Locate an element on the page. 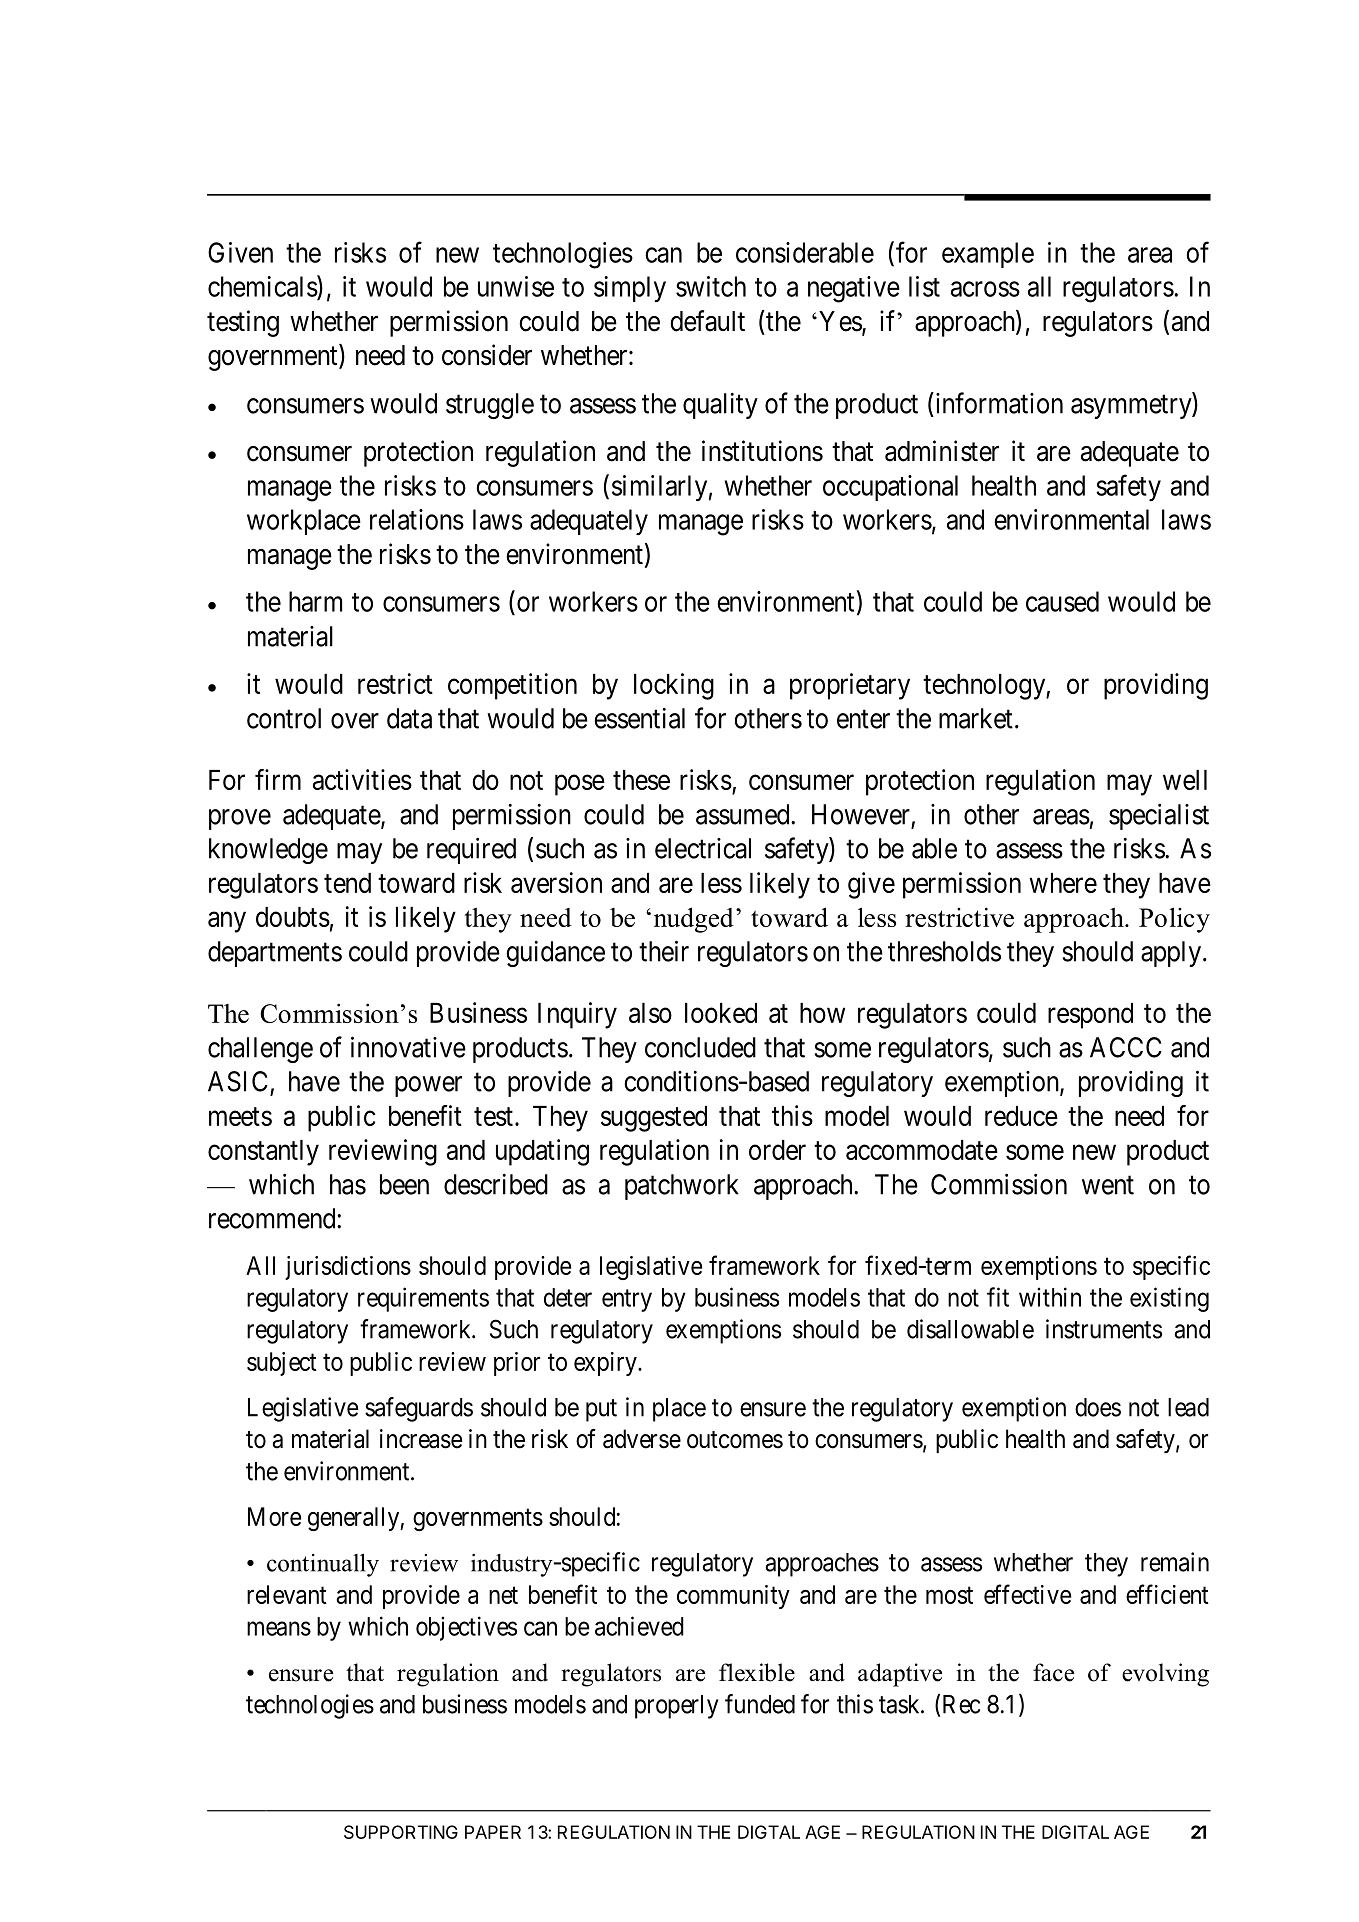 This document has height=1922, width=1359. caused is located at coordinates (1062, 601).
